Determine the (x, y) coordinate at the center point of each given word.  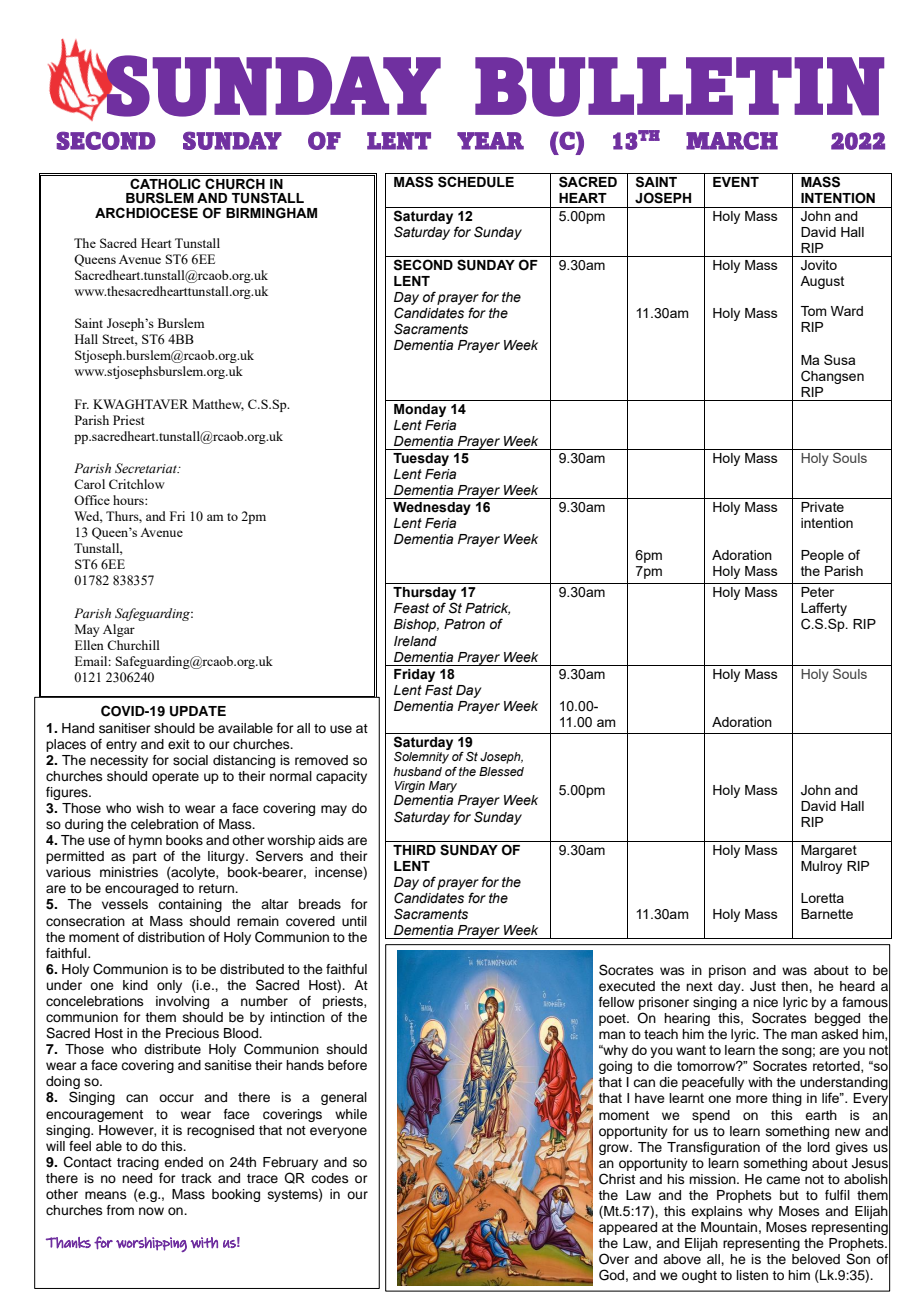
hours (129, 500)
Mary (443, 787)
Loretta (822, 898)
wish (150, 808)
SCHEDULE (476, 182)
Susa (839, 359)
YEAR (490, 141)
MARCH (732, 140)
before (347, 1065)
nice (765, 1002)
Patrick (487, 609)
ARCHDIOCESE (146, 213)
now (151, 1211)
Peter (817, 592)
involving (182, 1002)
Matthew (218, 405)
